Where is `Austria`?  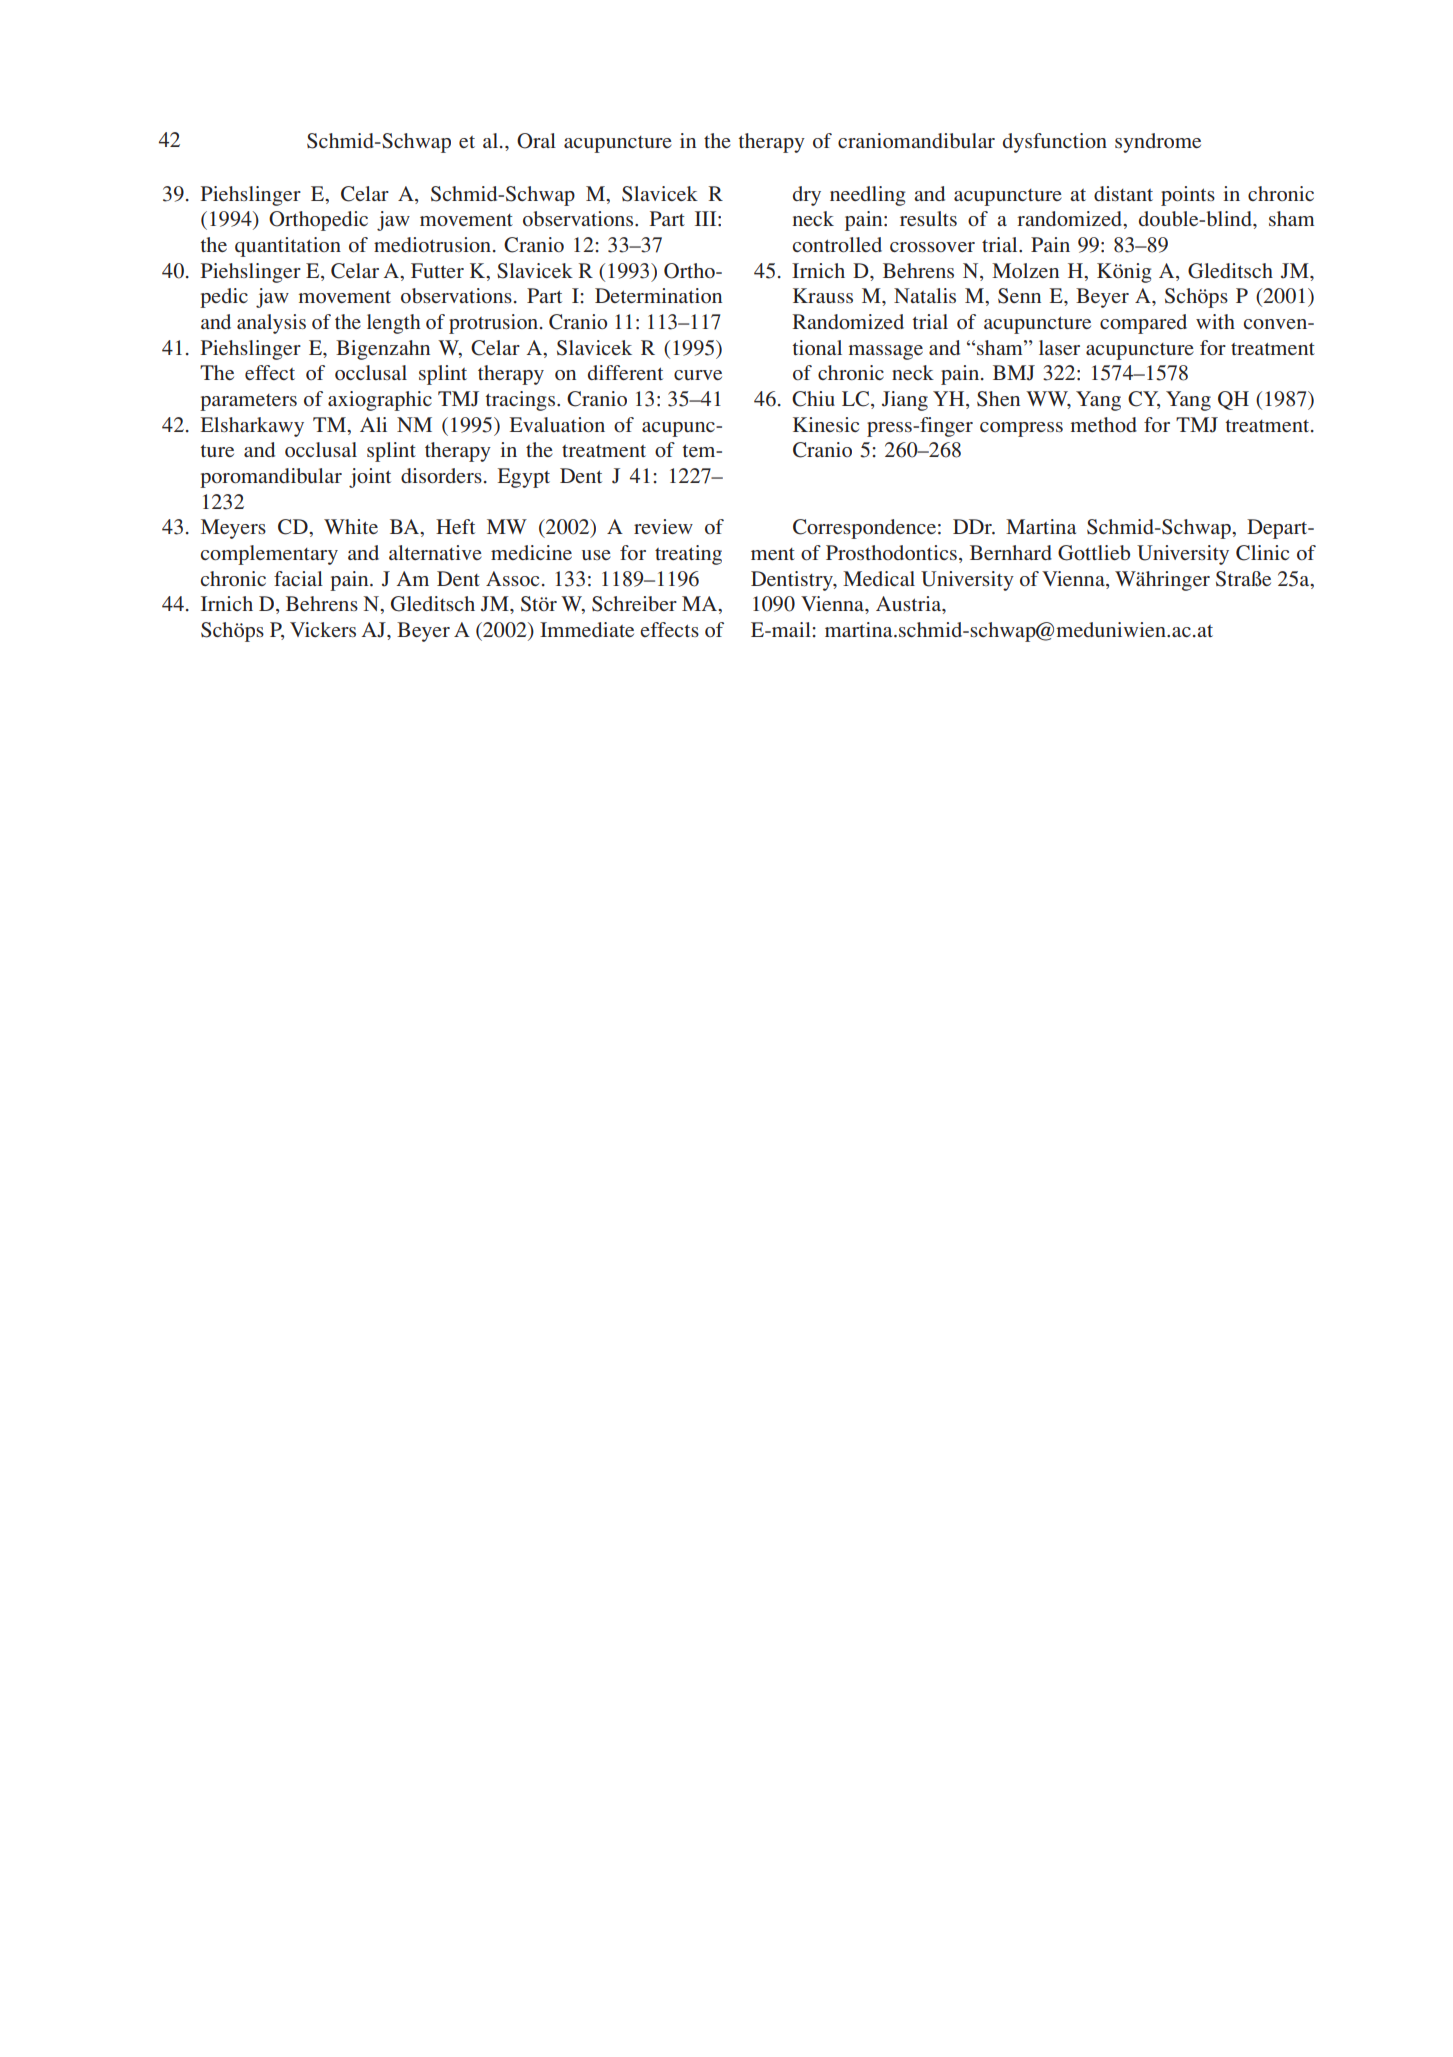
Austria is located at coordinates (910, 605).
